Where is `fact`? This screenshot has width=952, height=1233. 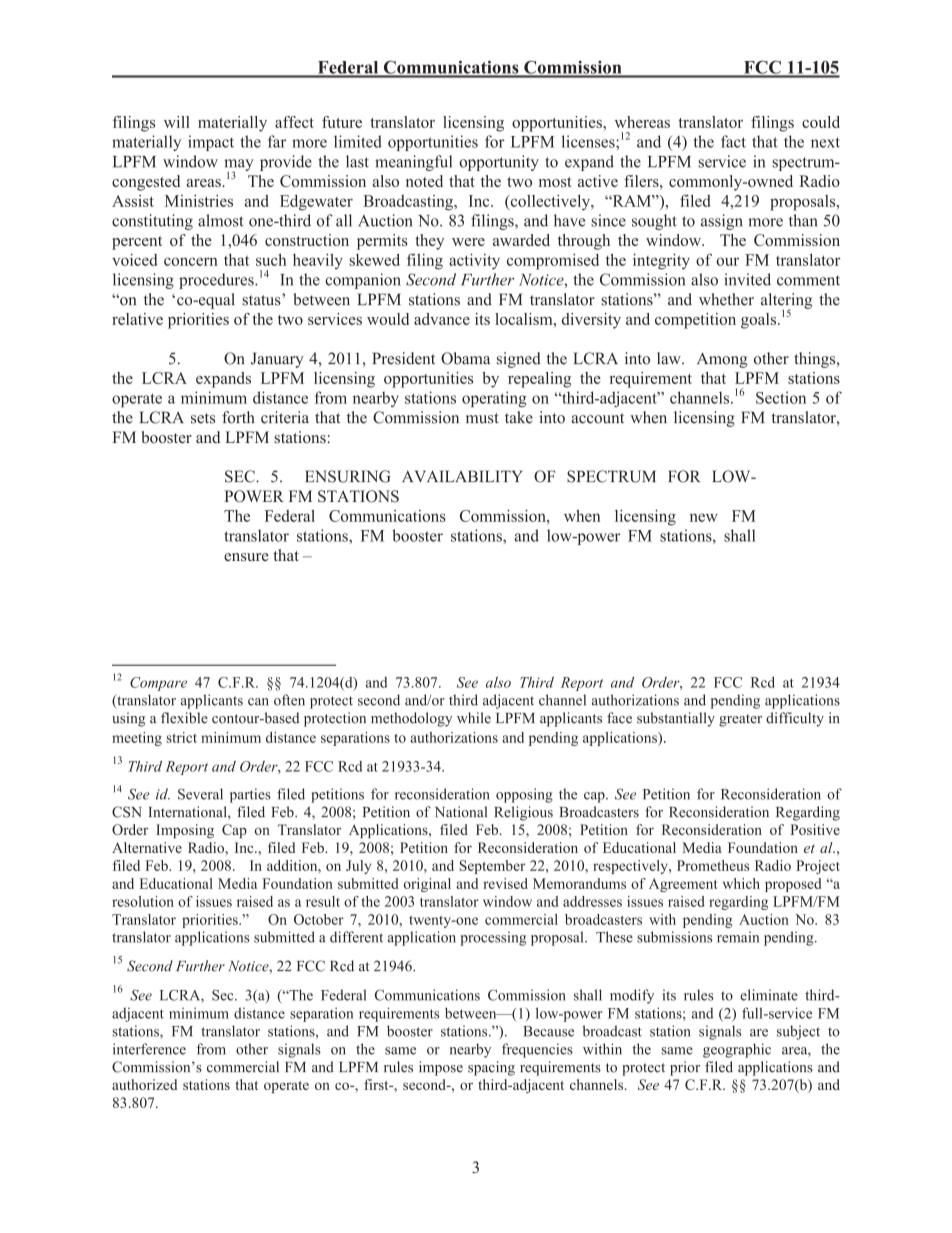 fact is located at coordinates (733, 141).
